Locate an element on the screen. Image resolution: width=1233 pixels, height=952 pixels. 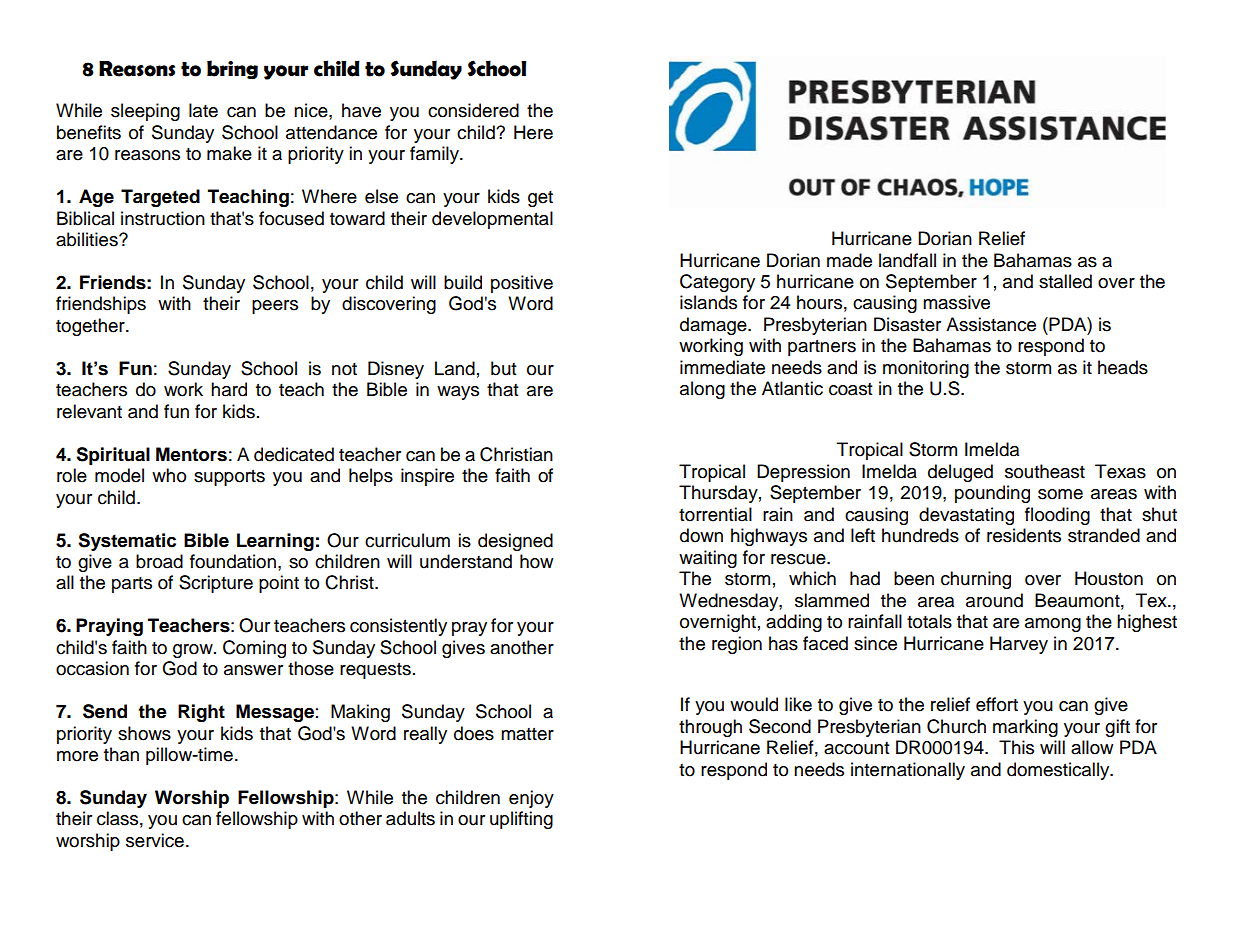
uplifting is located at coordinates (521, 820).
